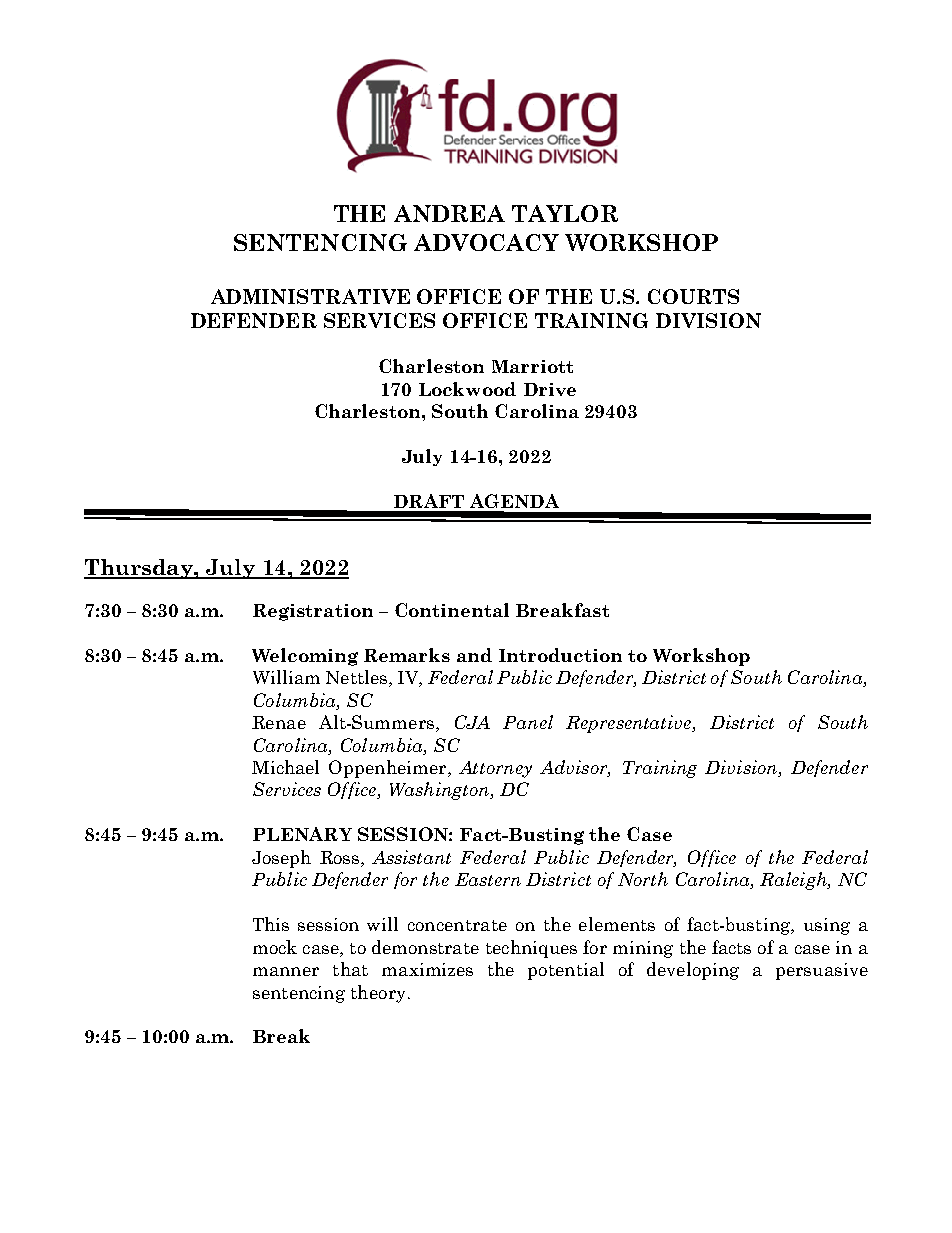 This page has height=1233, width=952. I want to click on TAYLOR, so click(565, 213).
